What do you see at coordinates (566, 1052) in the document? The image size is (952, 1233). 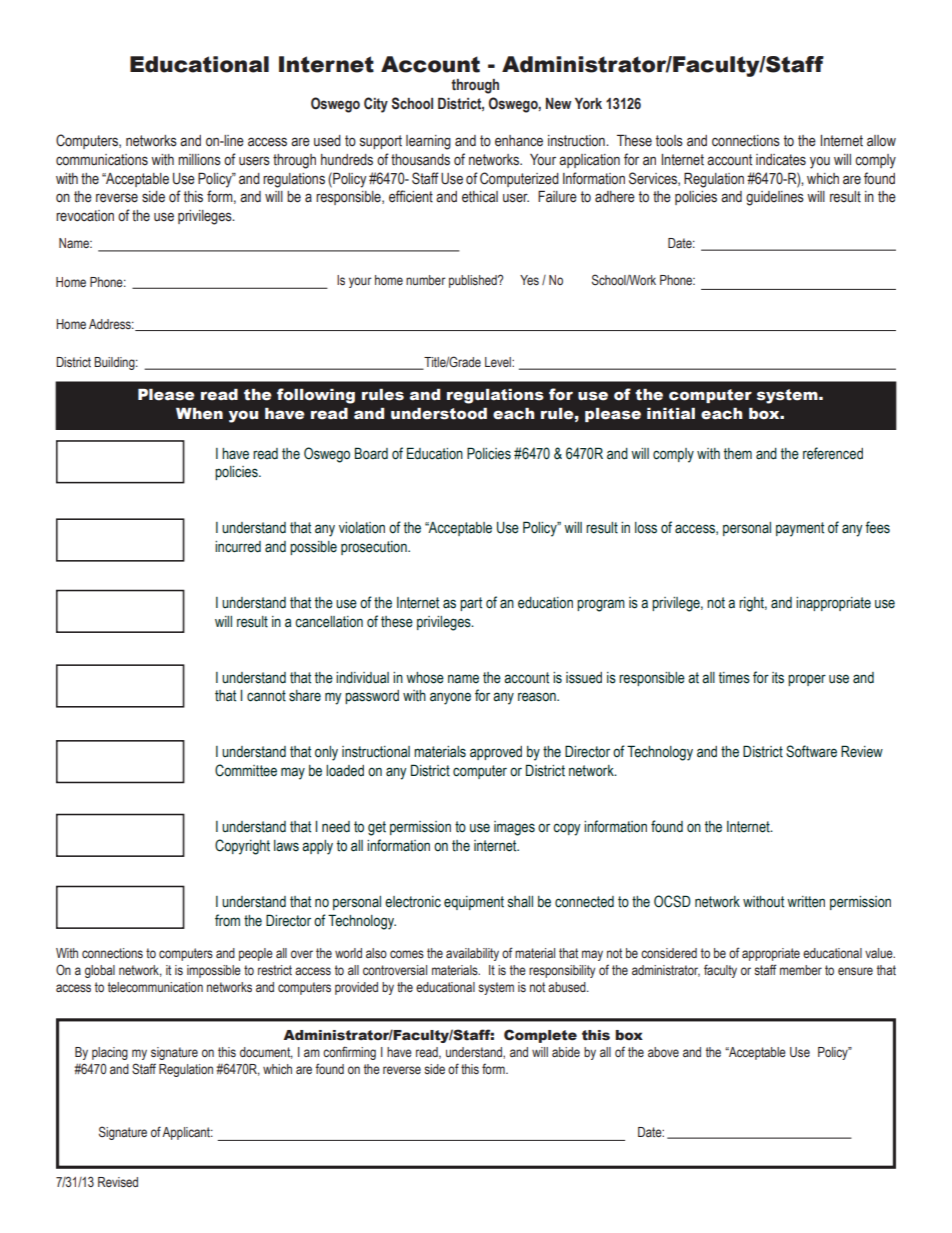 I see `abide` at bounding box center [566, 1052].
